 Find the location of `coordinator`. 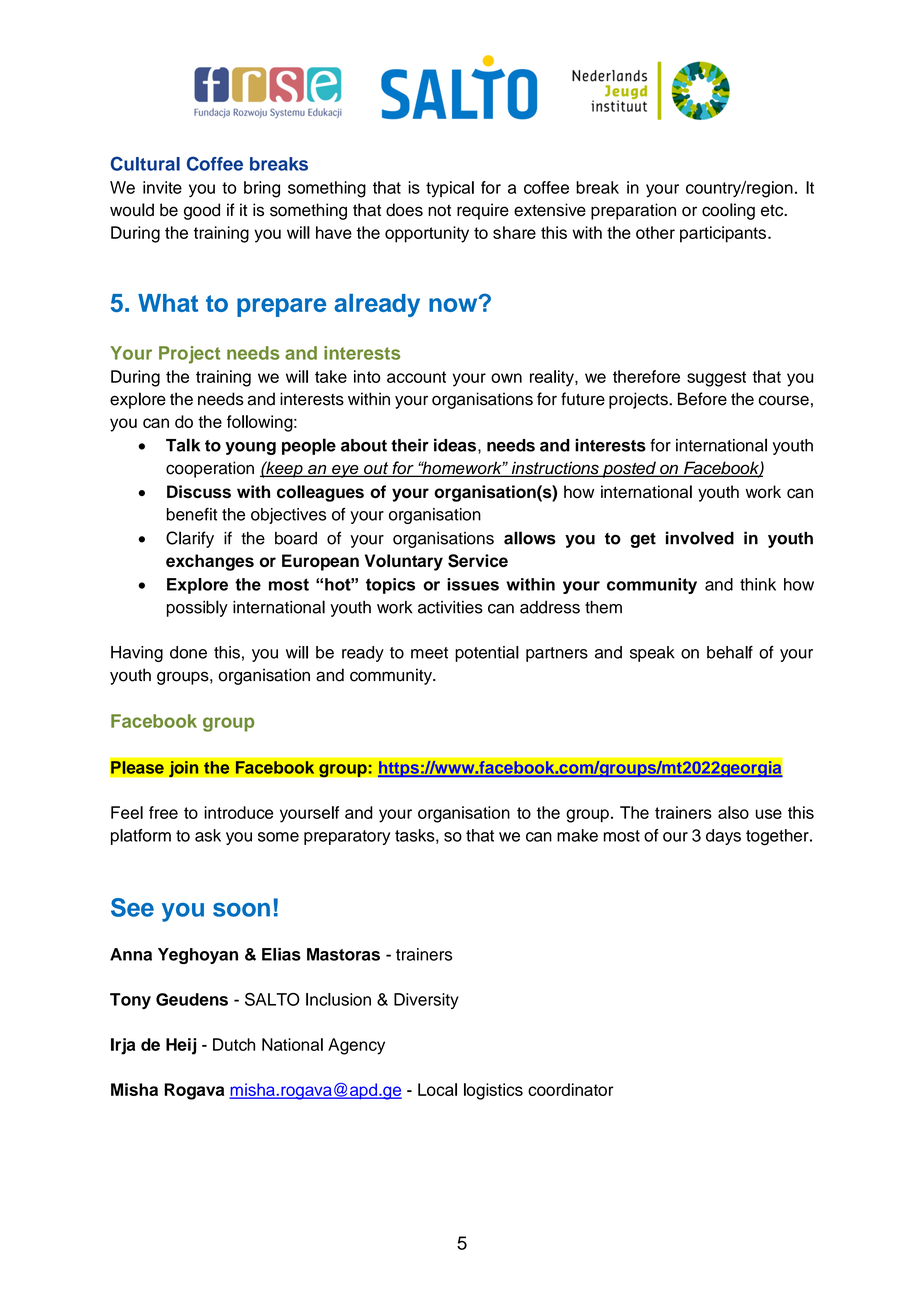

coordinator is located at coordinates (570, 1089).
